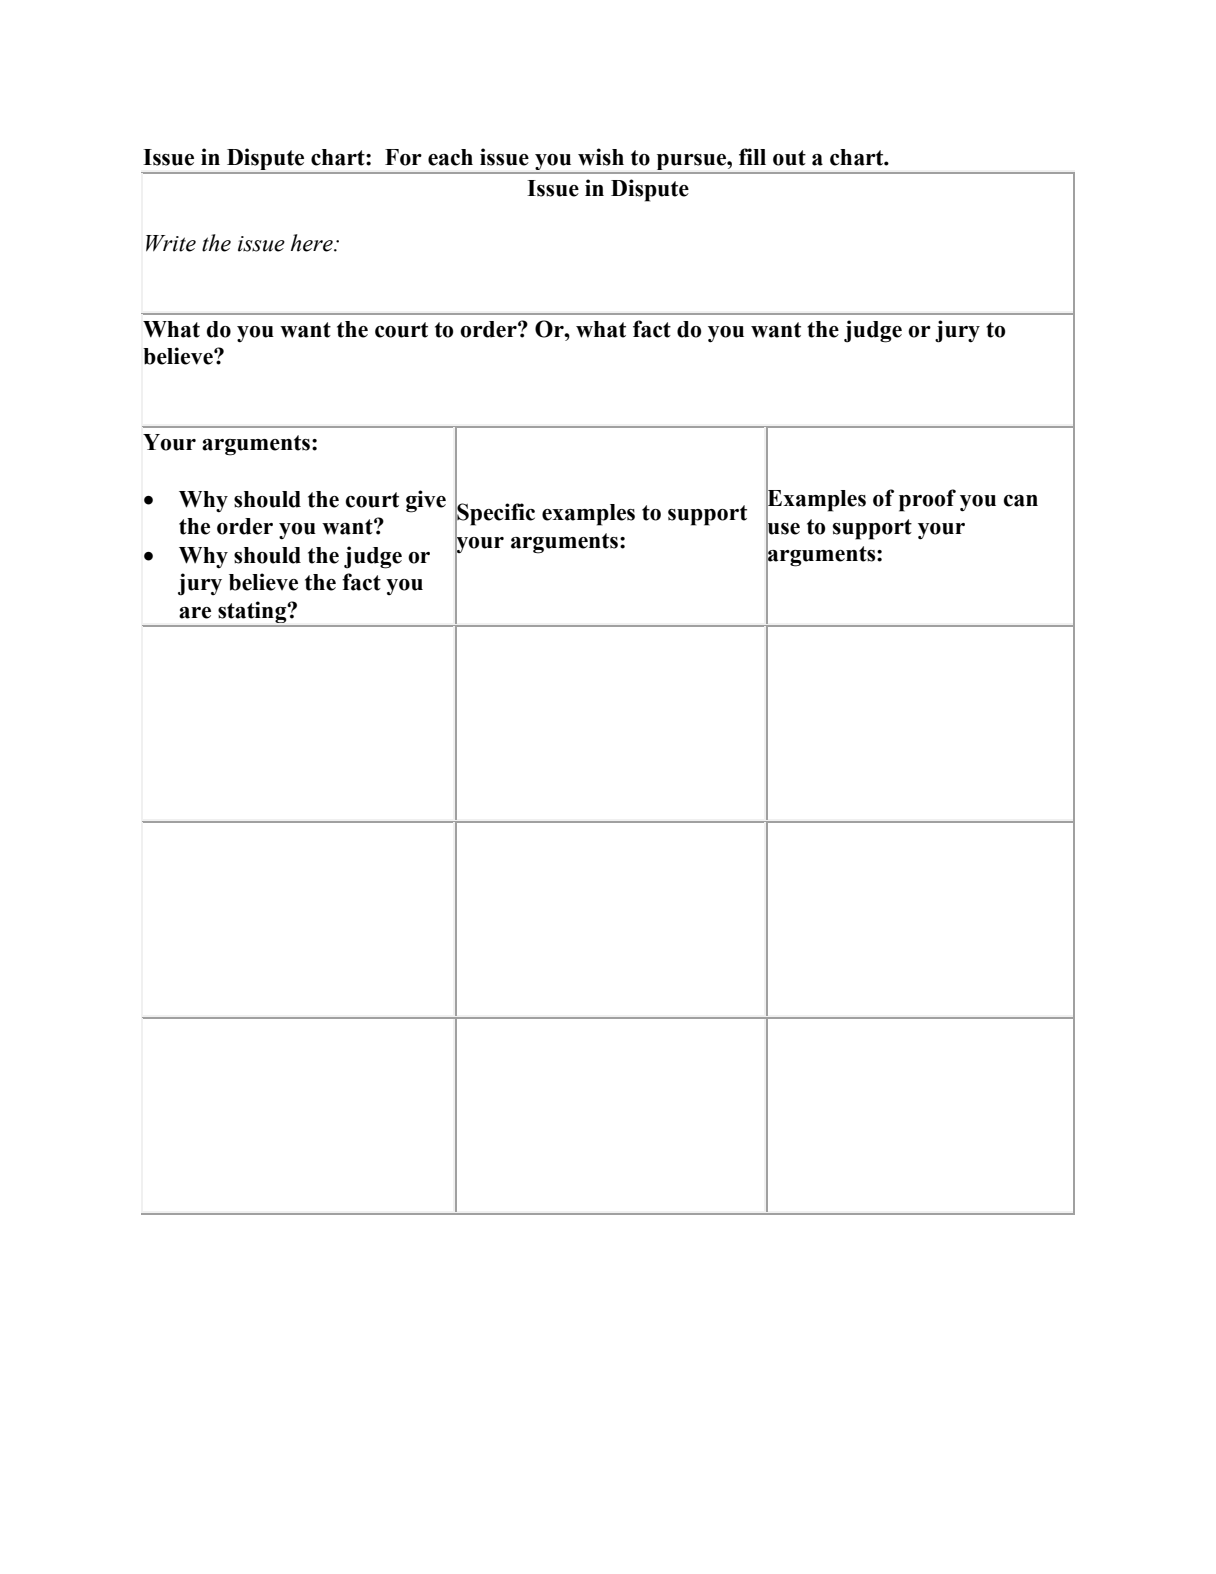  I want to click on For, so click(403, 157).
